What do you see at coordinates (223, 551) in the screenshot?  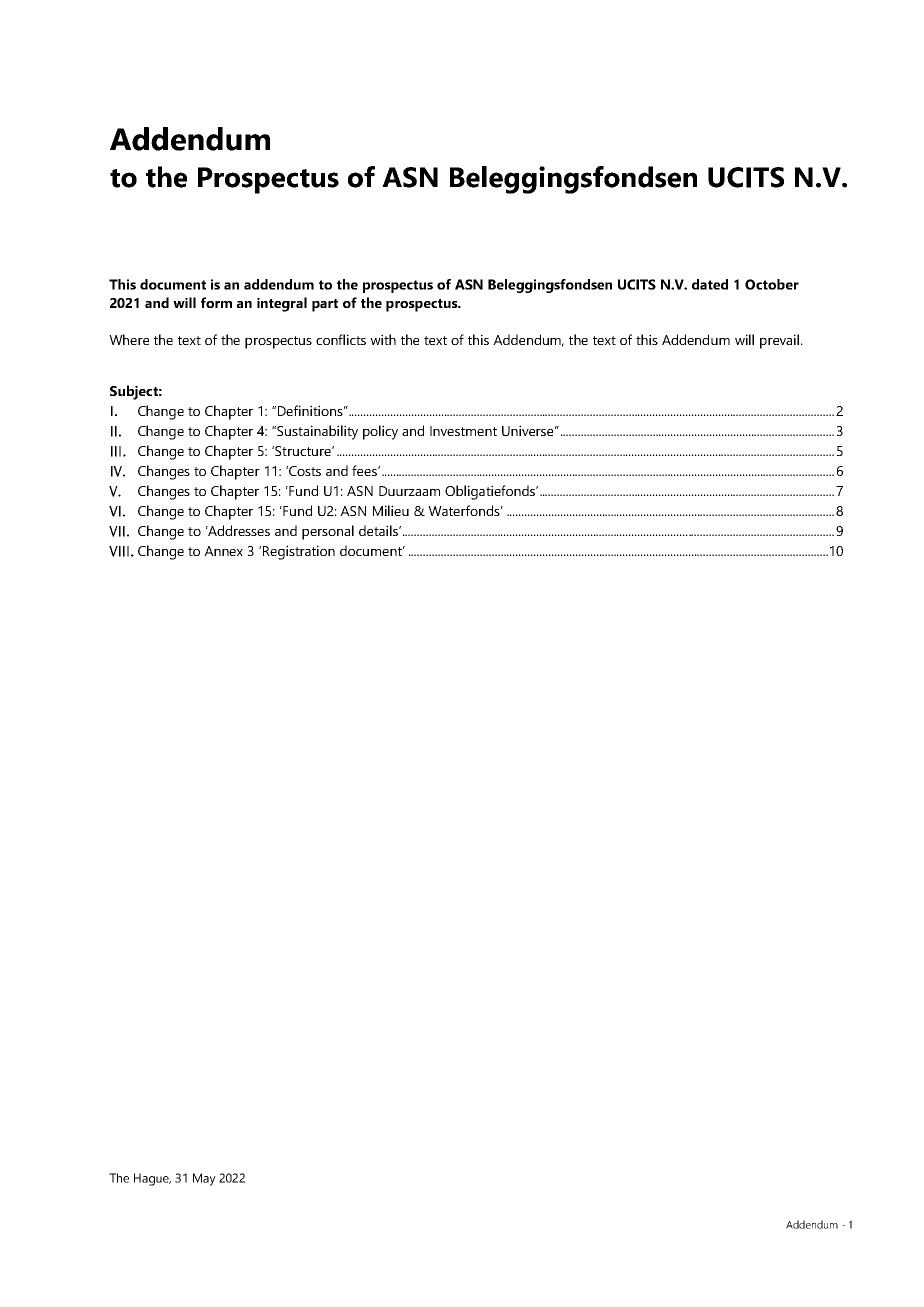 I see `Annex` at bounding box center [223, 551].
